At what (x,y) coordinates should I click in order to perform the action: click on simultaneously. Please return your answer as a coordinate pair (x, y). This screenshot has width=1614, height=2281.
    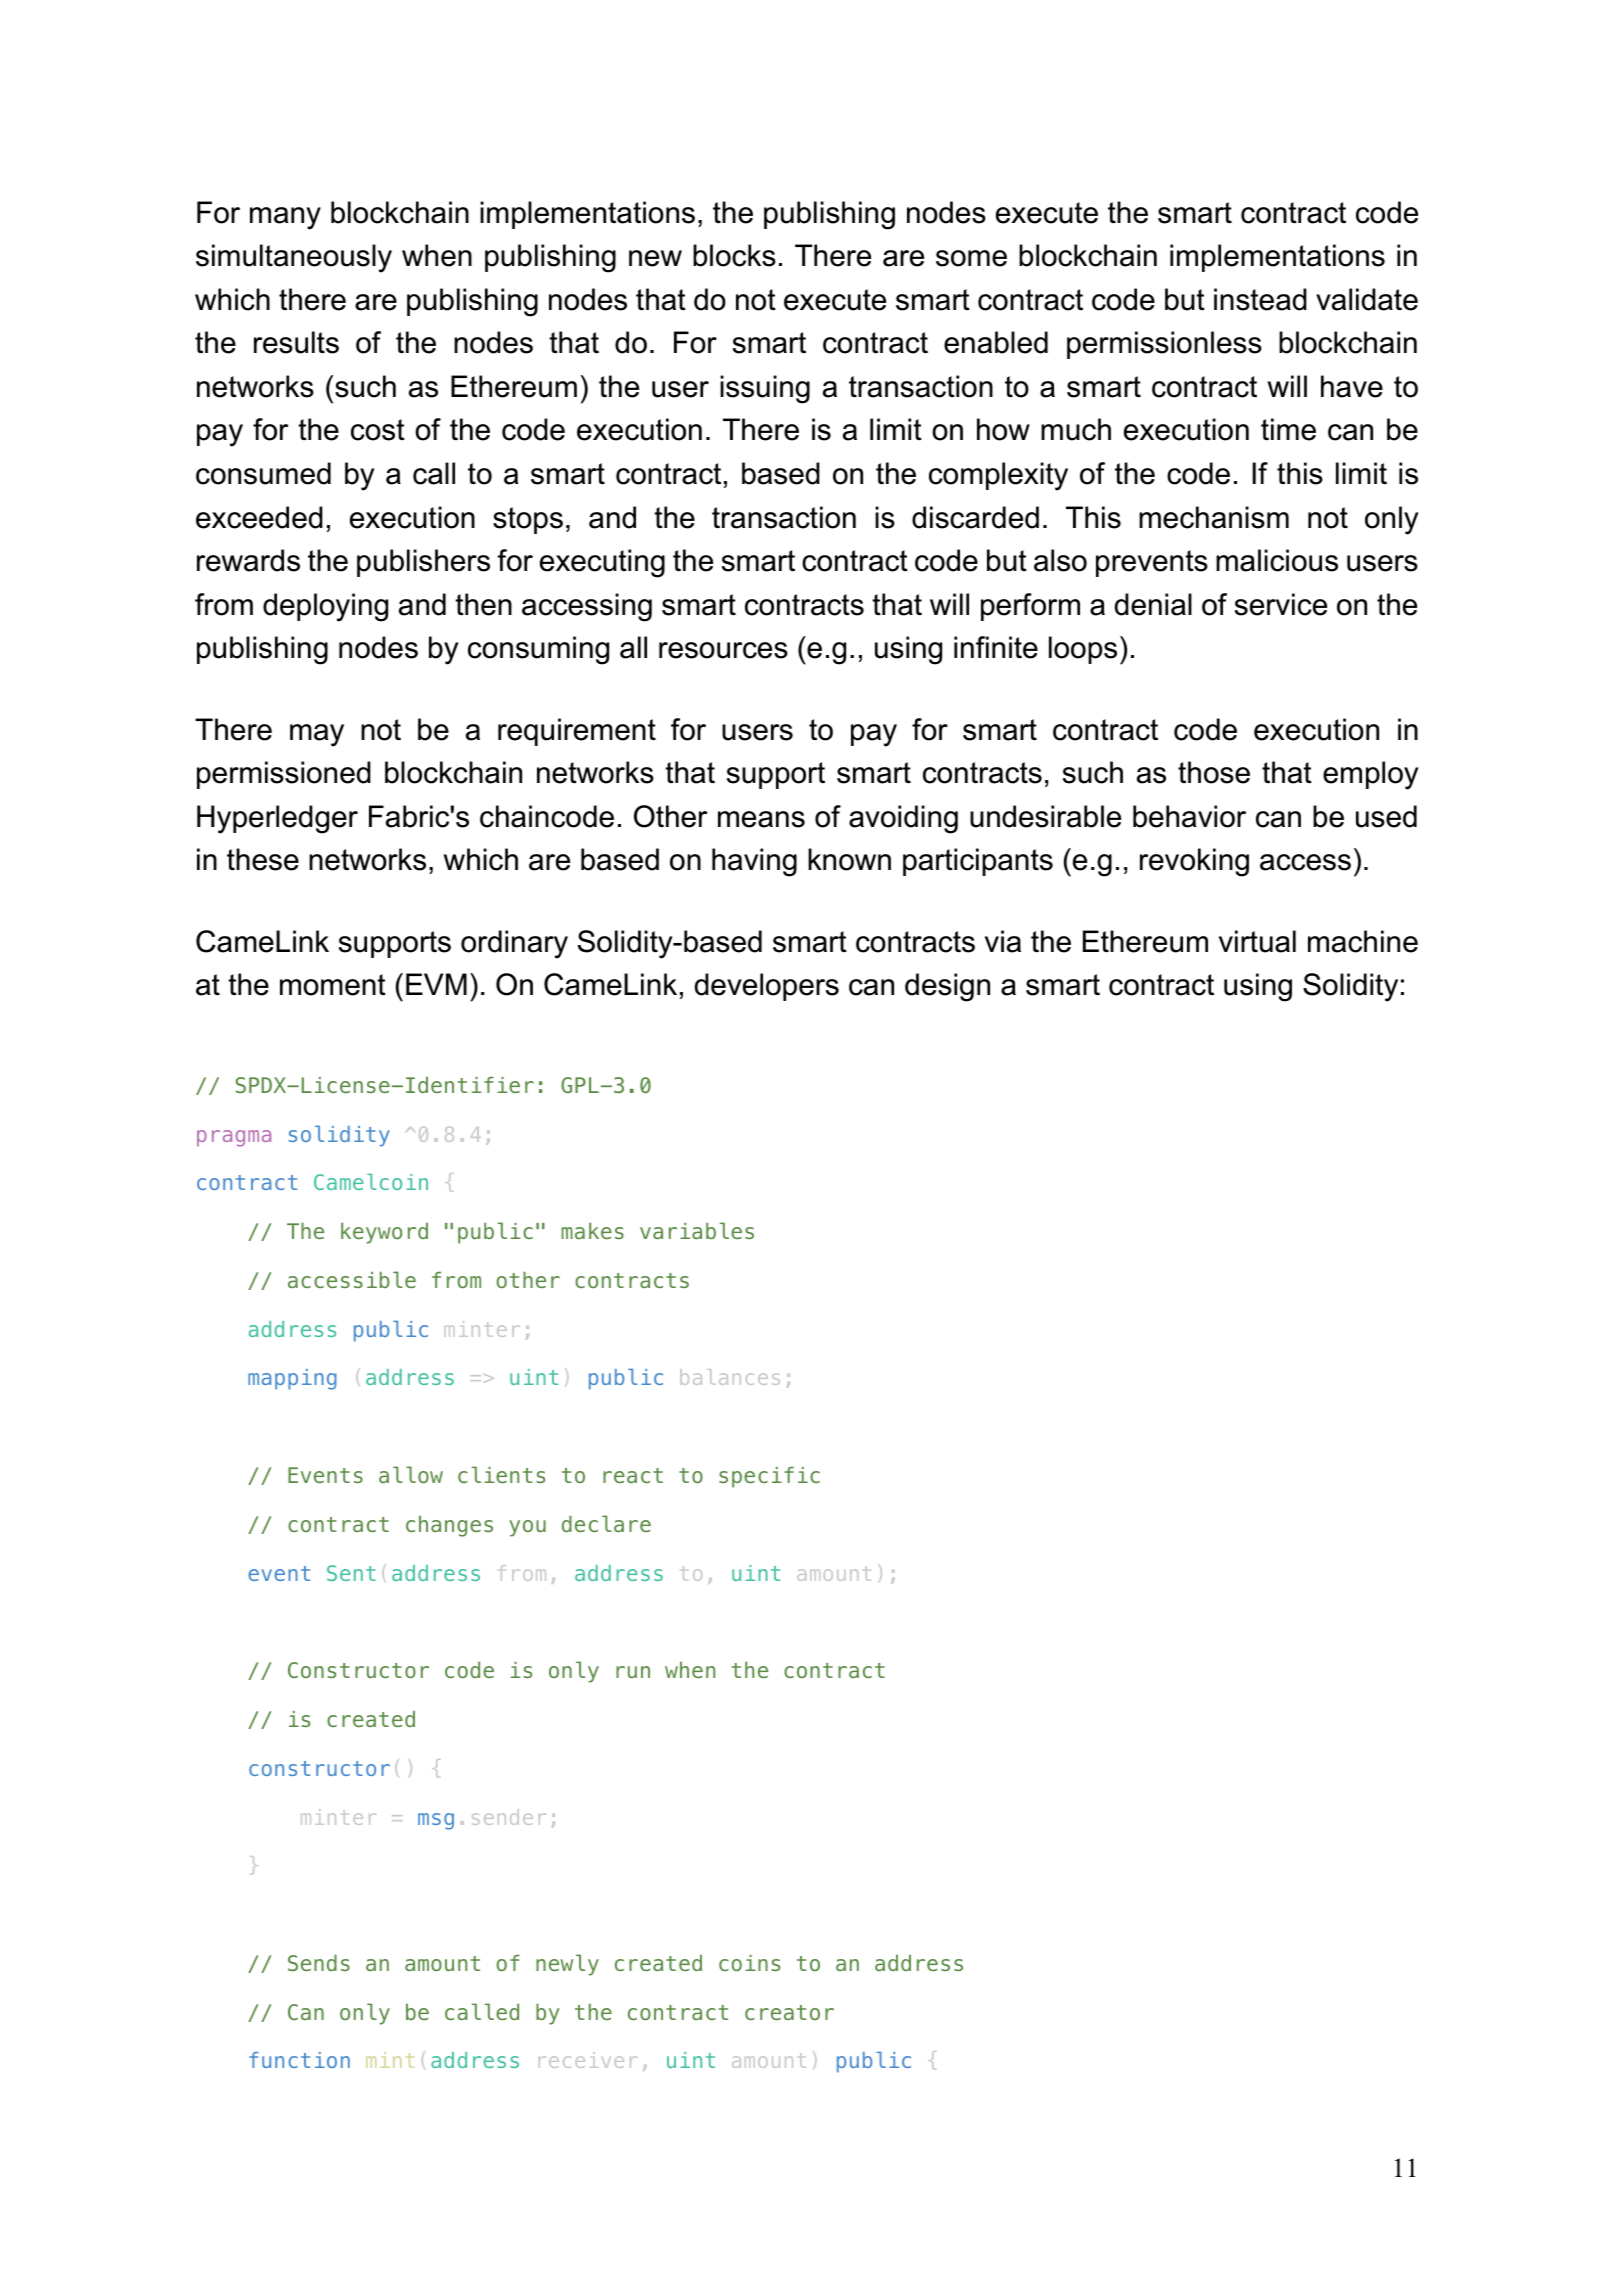
    Looking at the image, I should click on (294, 258).
